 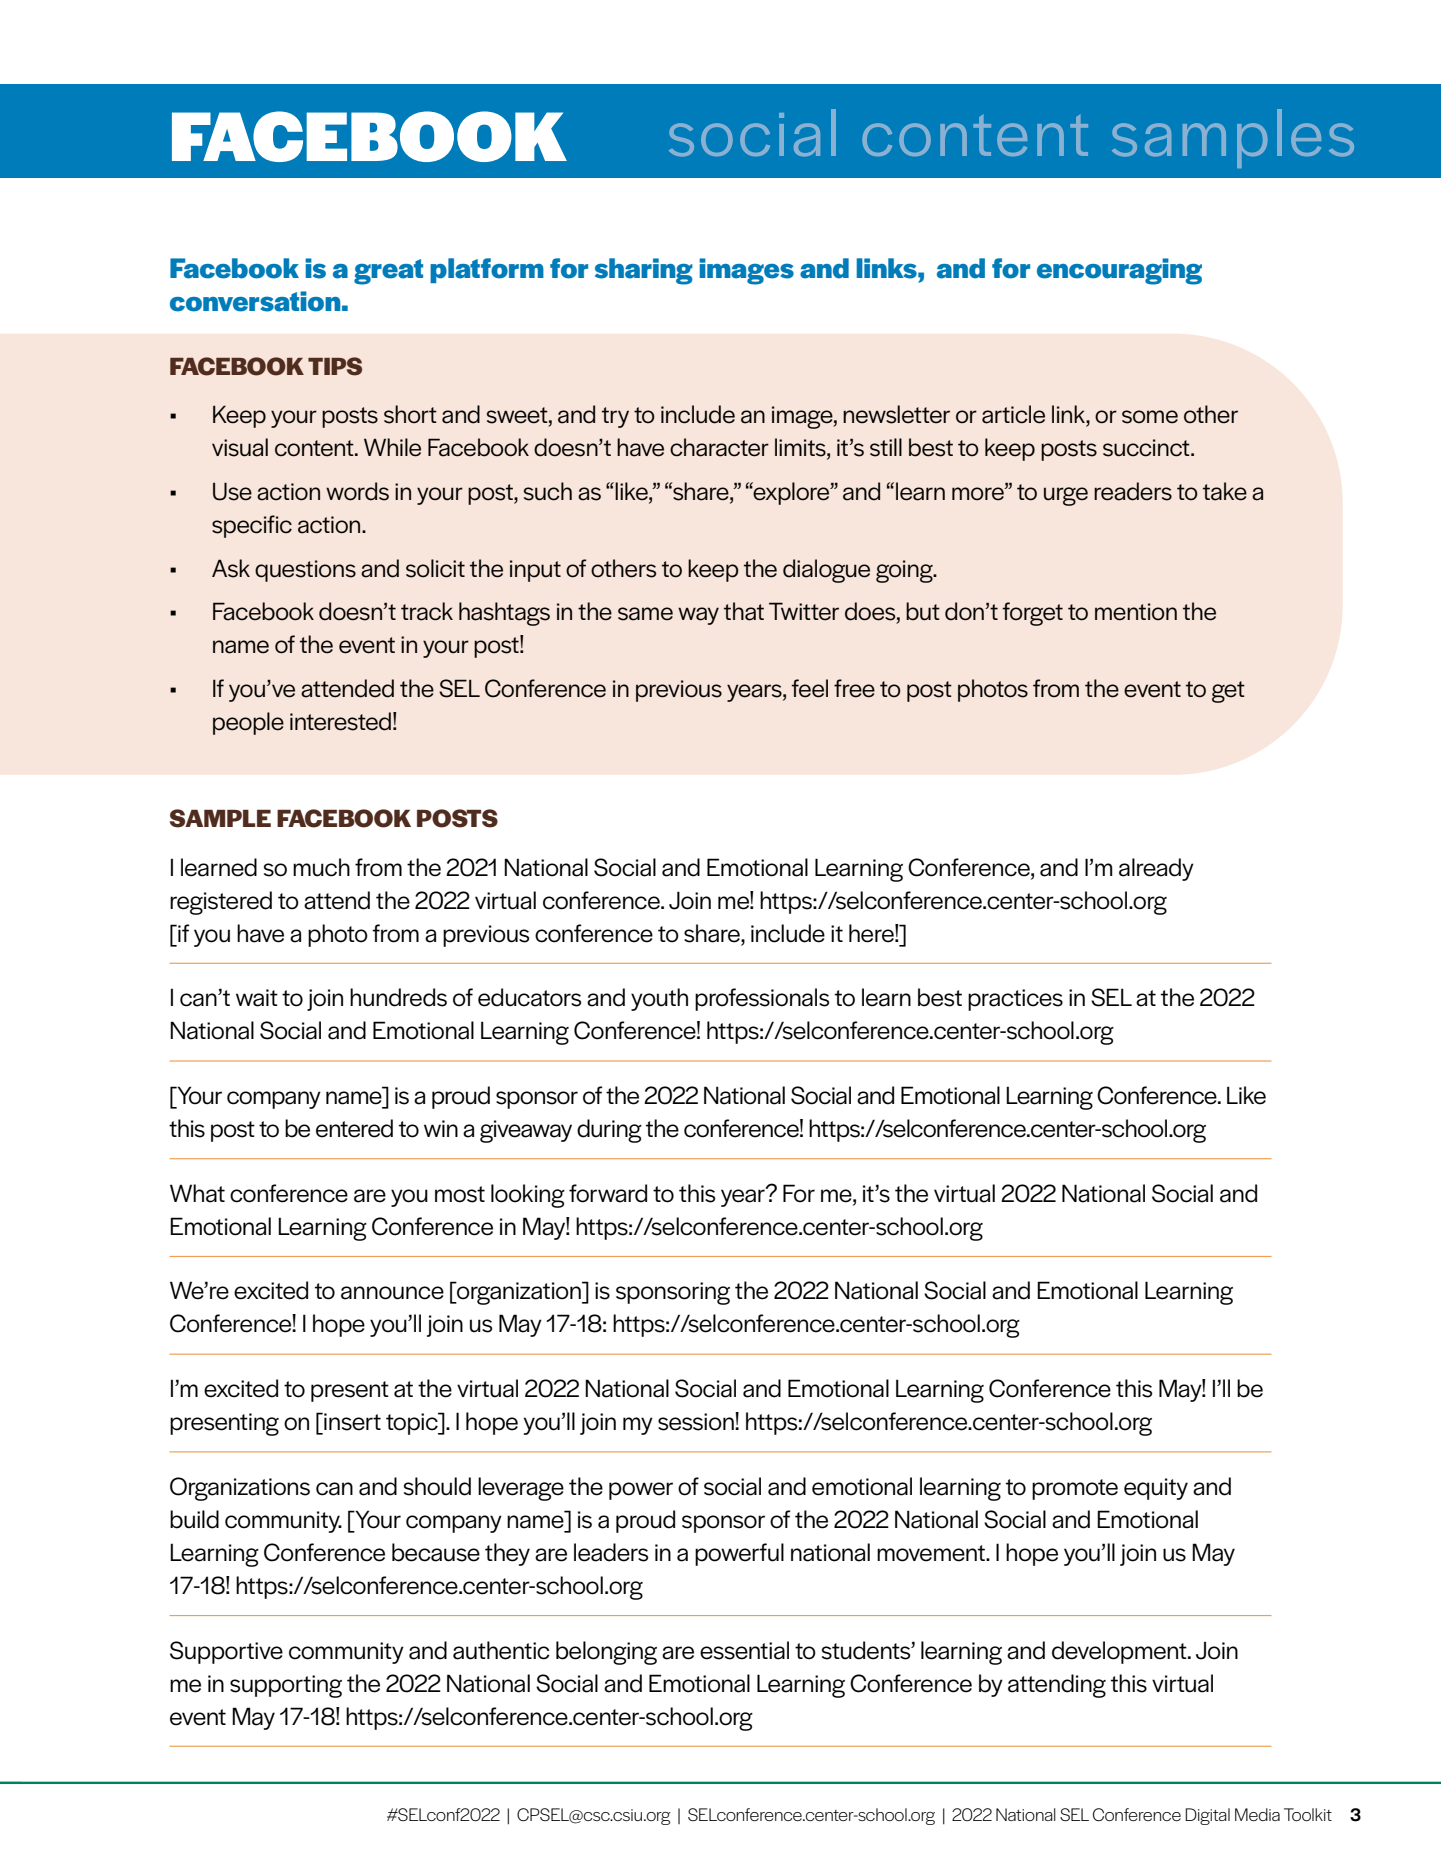 I want to click on interested, so click(x=340, y=721).
